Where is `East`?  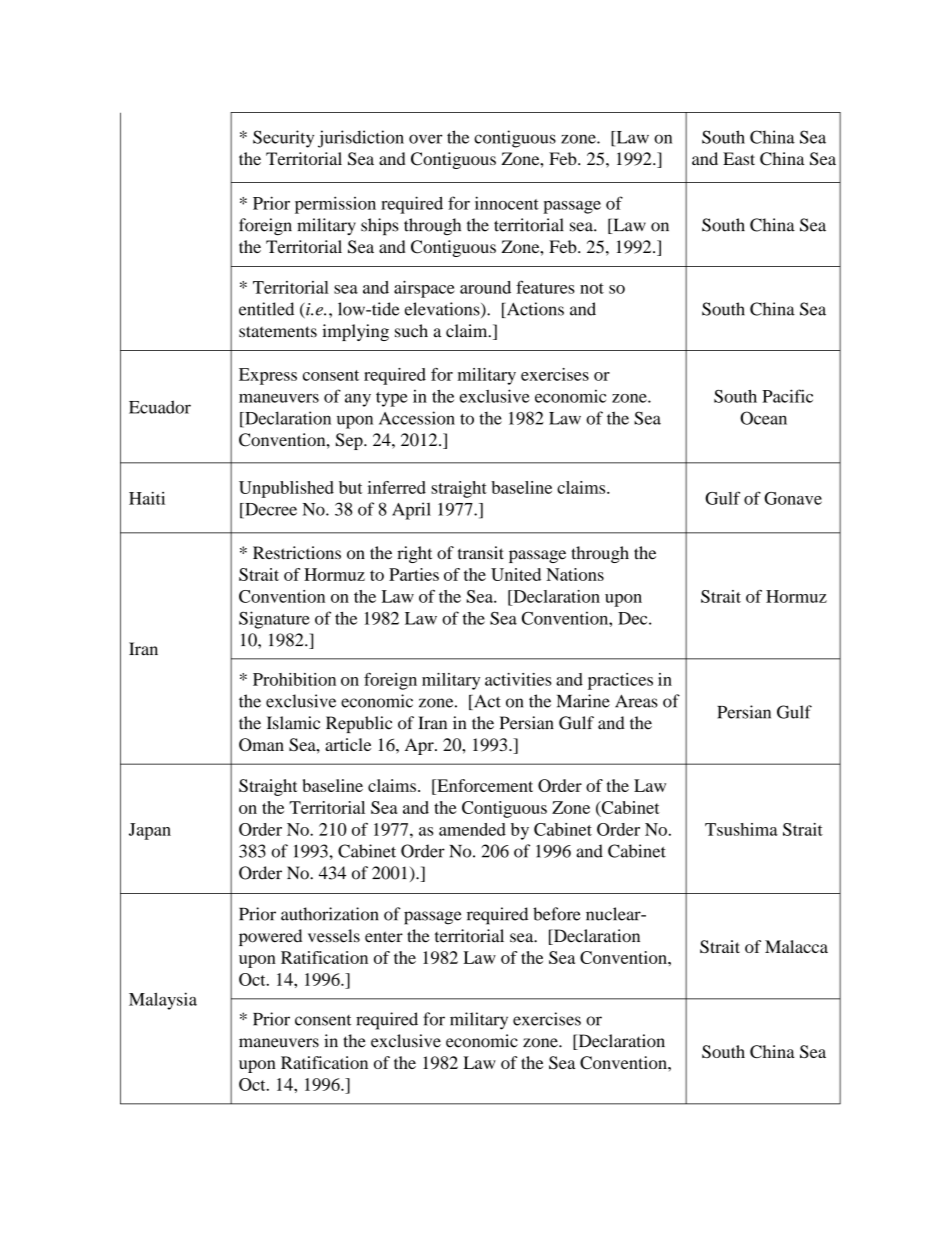
East is located at coordinates (739, 158).
